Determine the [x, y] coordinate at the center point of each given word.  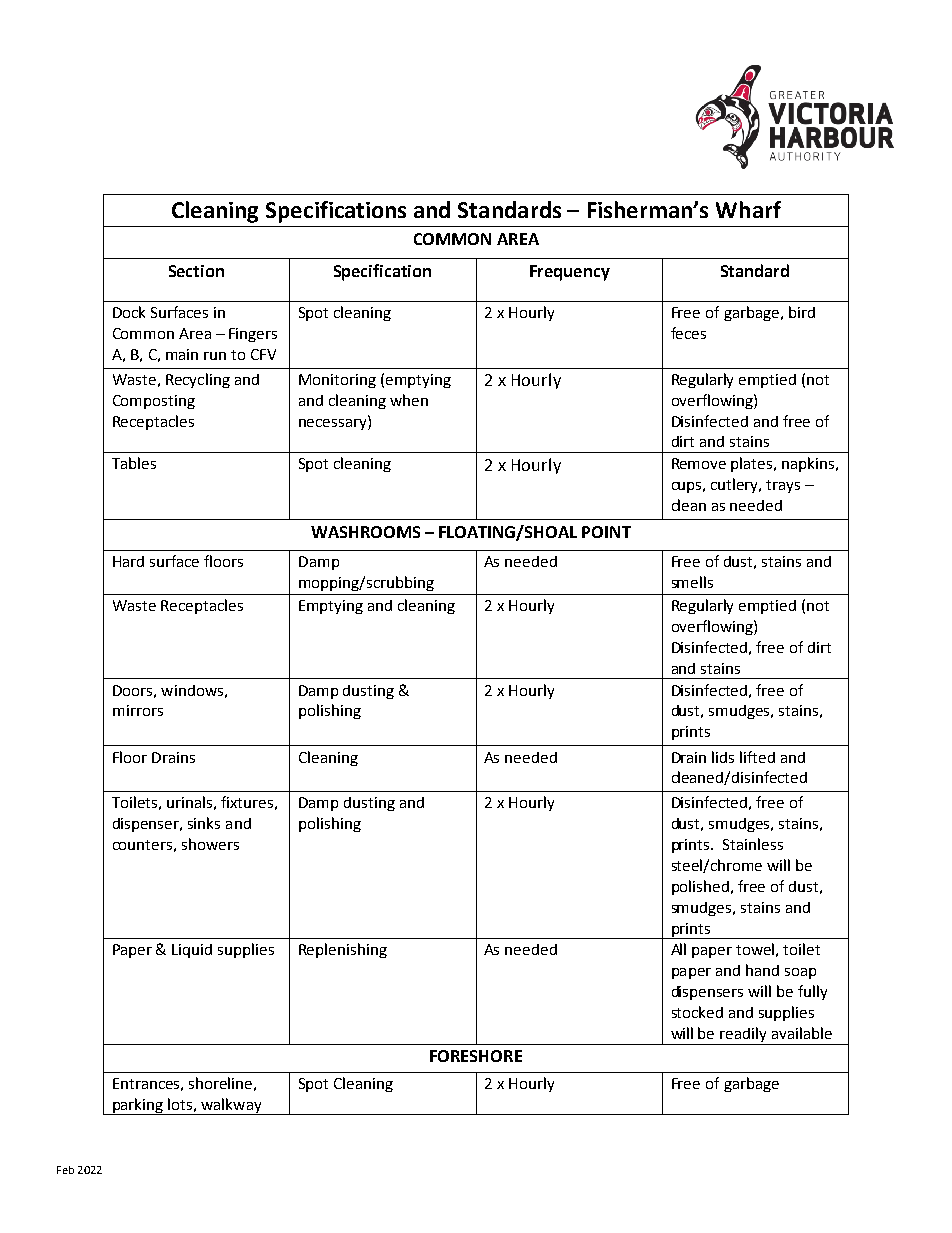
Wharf [748, 209]
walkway [231, 1106]
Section [196, 271]
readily [744, 1036]
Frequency [570, 273]
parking [138, 1106]
